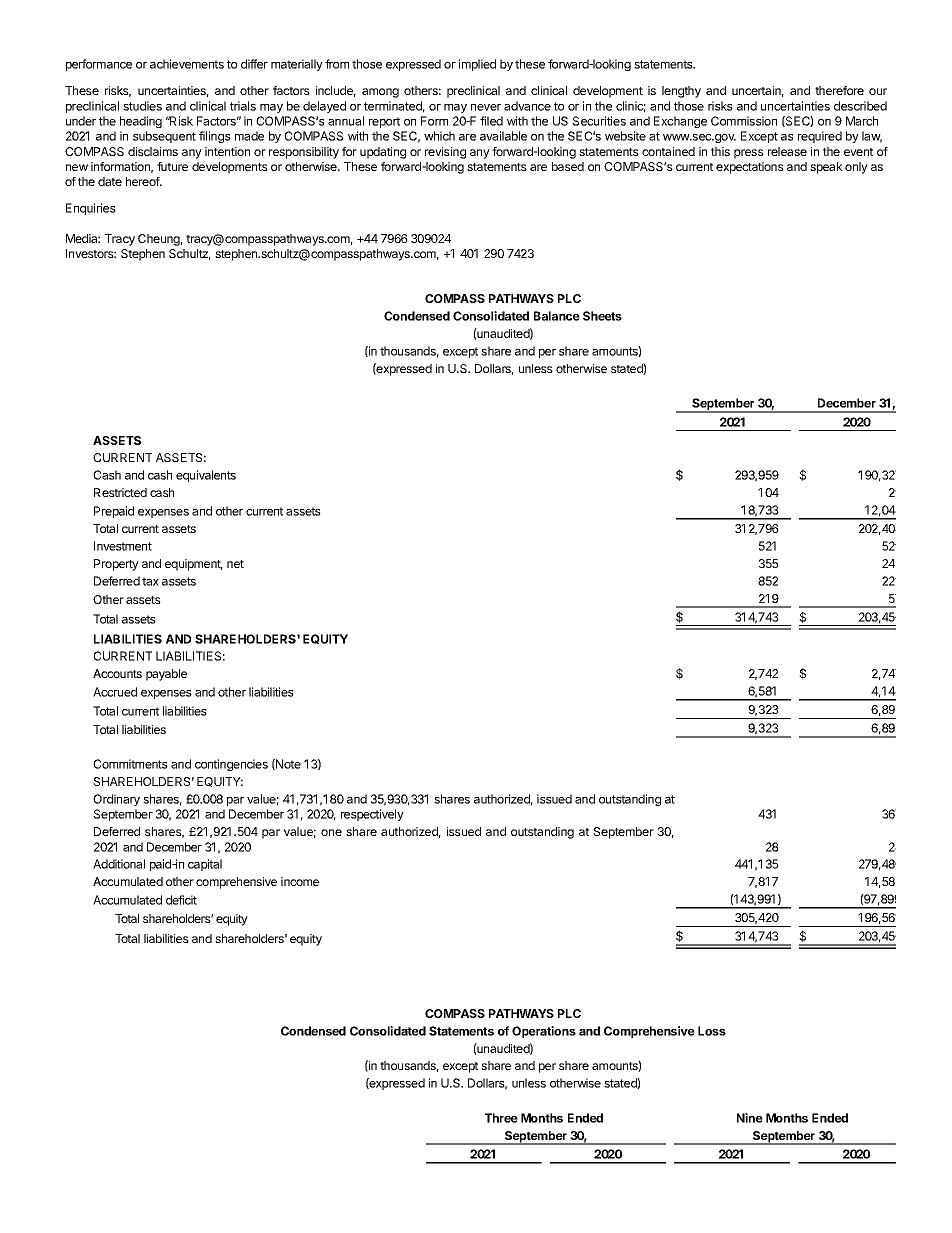  I want to click on never, so click(486, 107).
